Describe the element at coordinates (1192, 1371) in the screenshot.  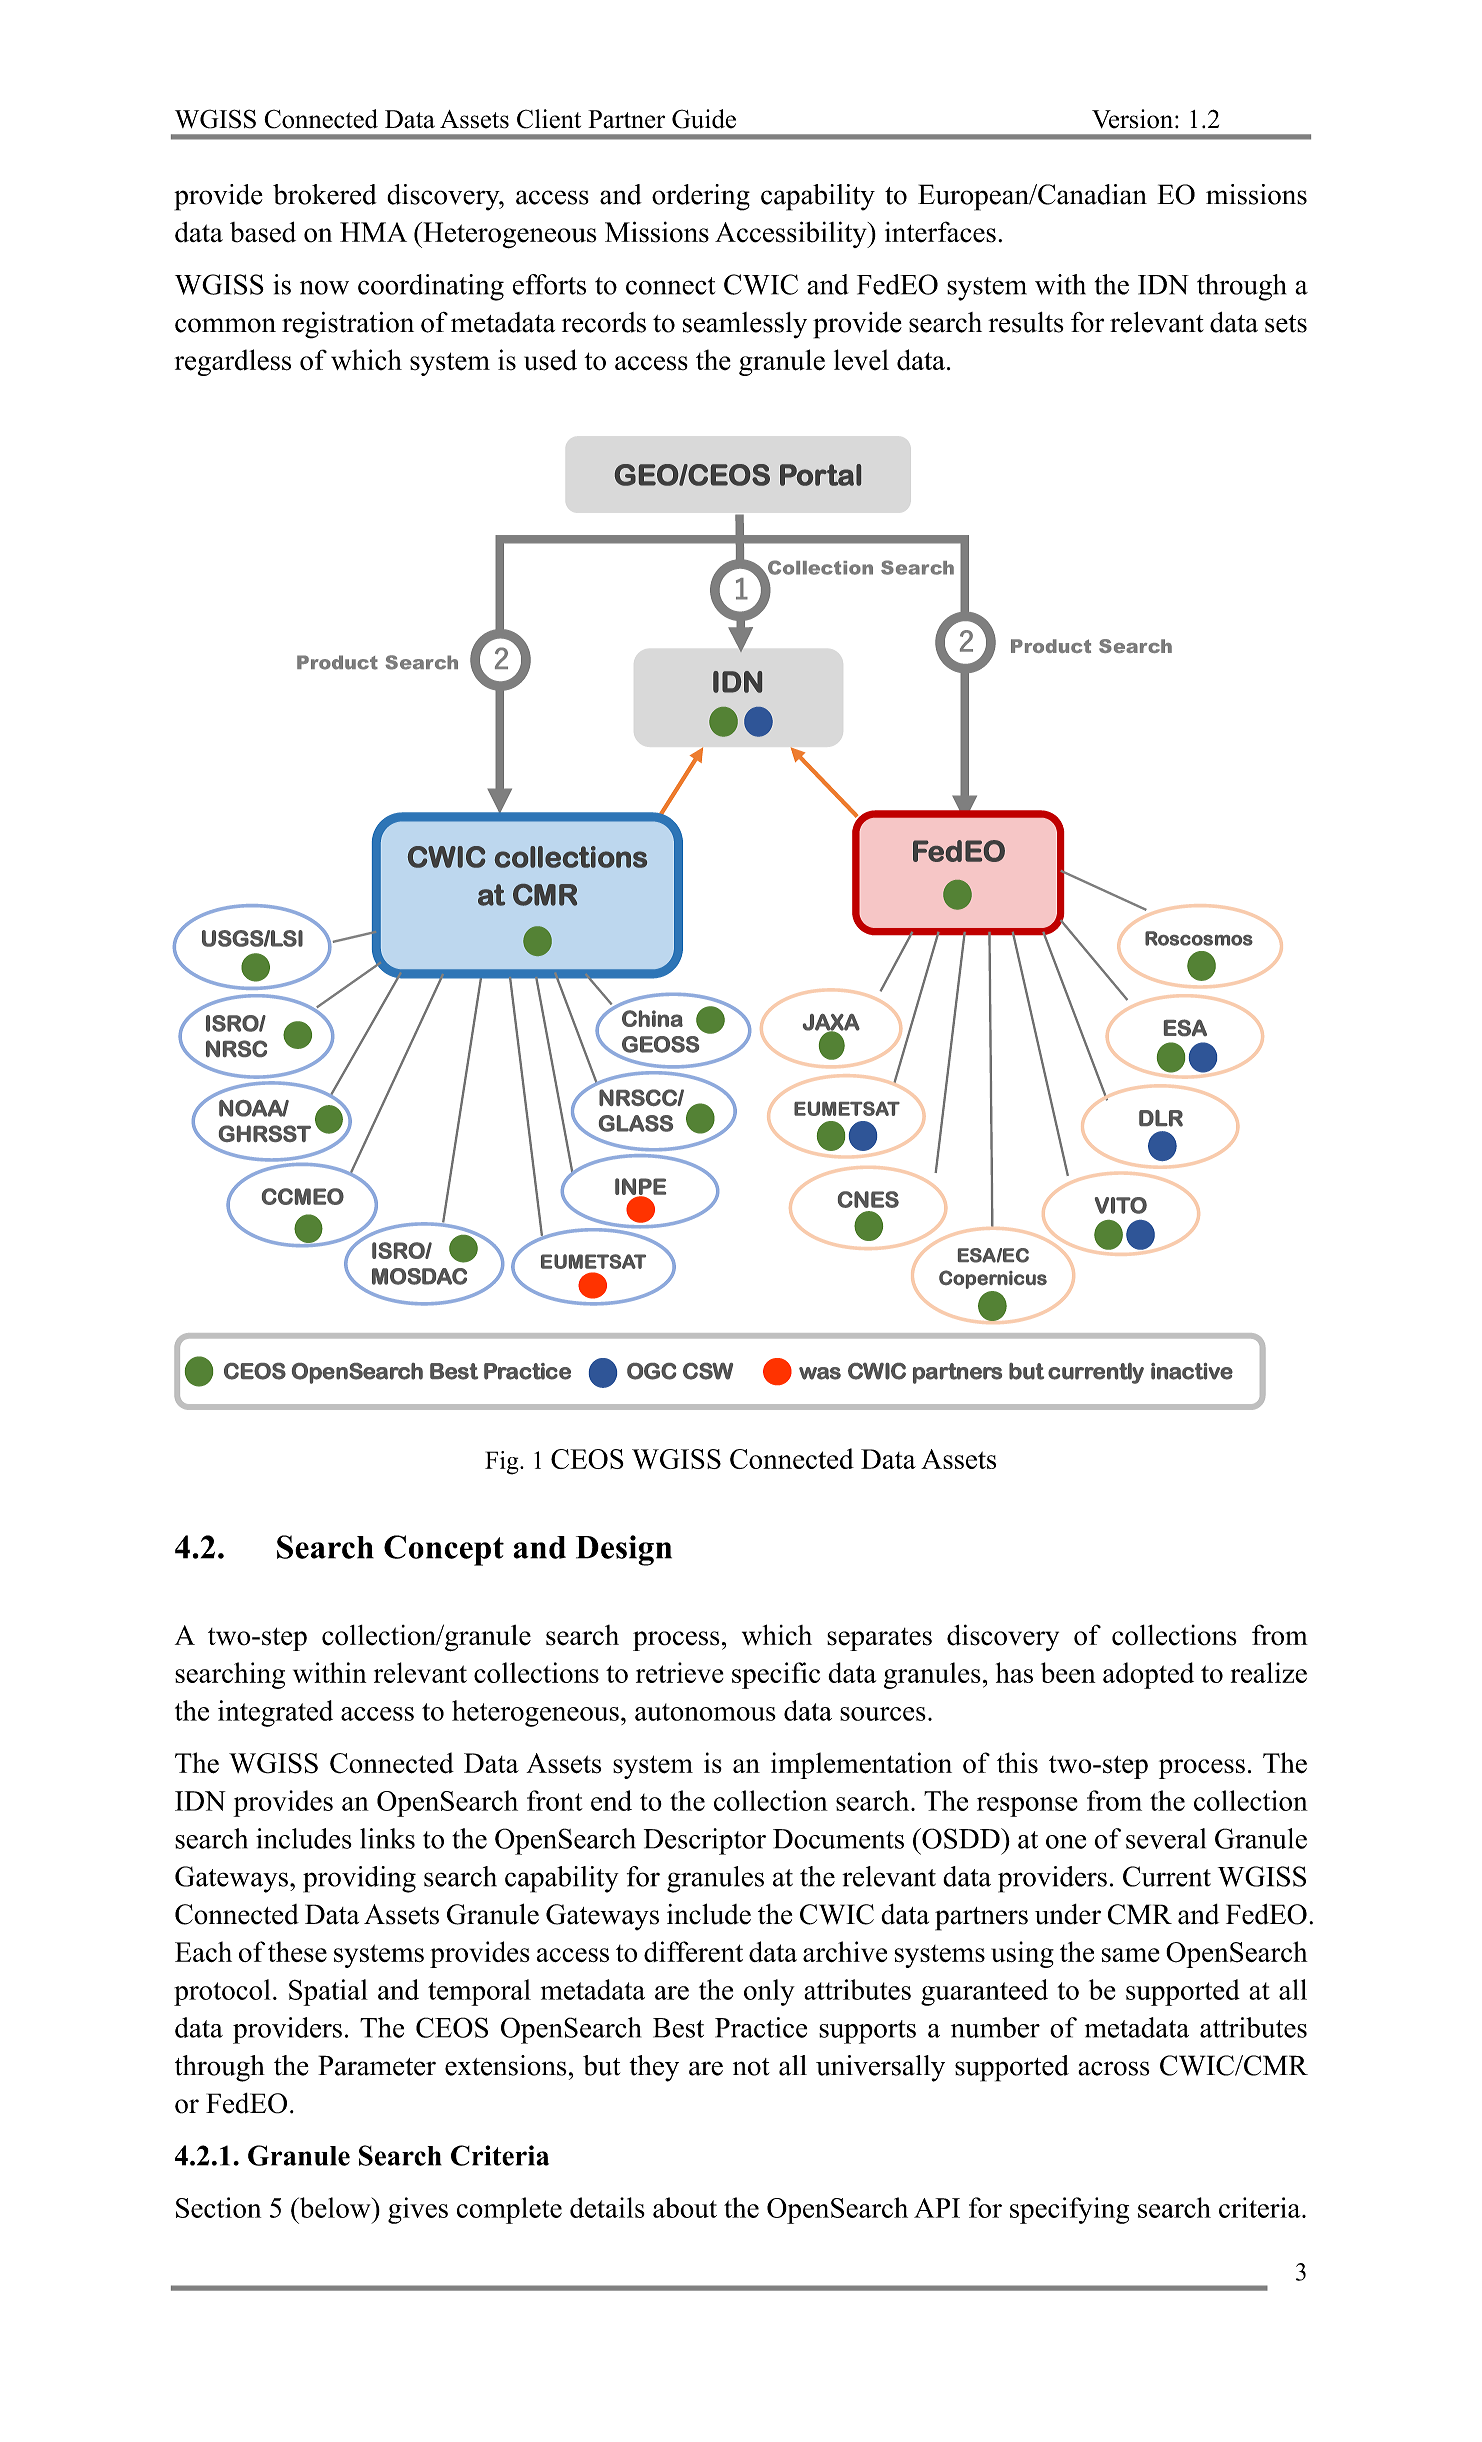
I see `inactive` at that location.
